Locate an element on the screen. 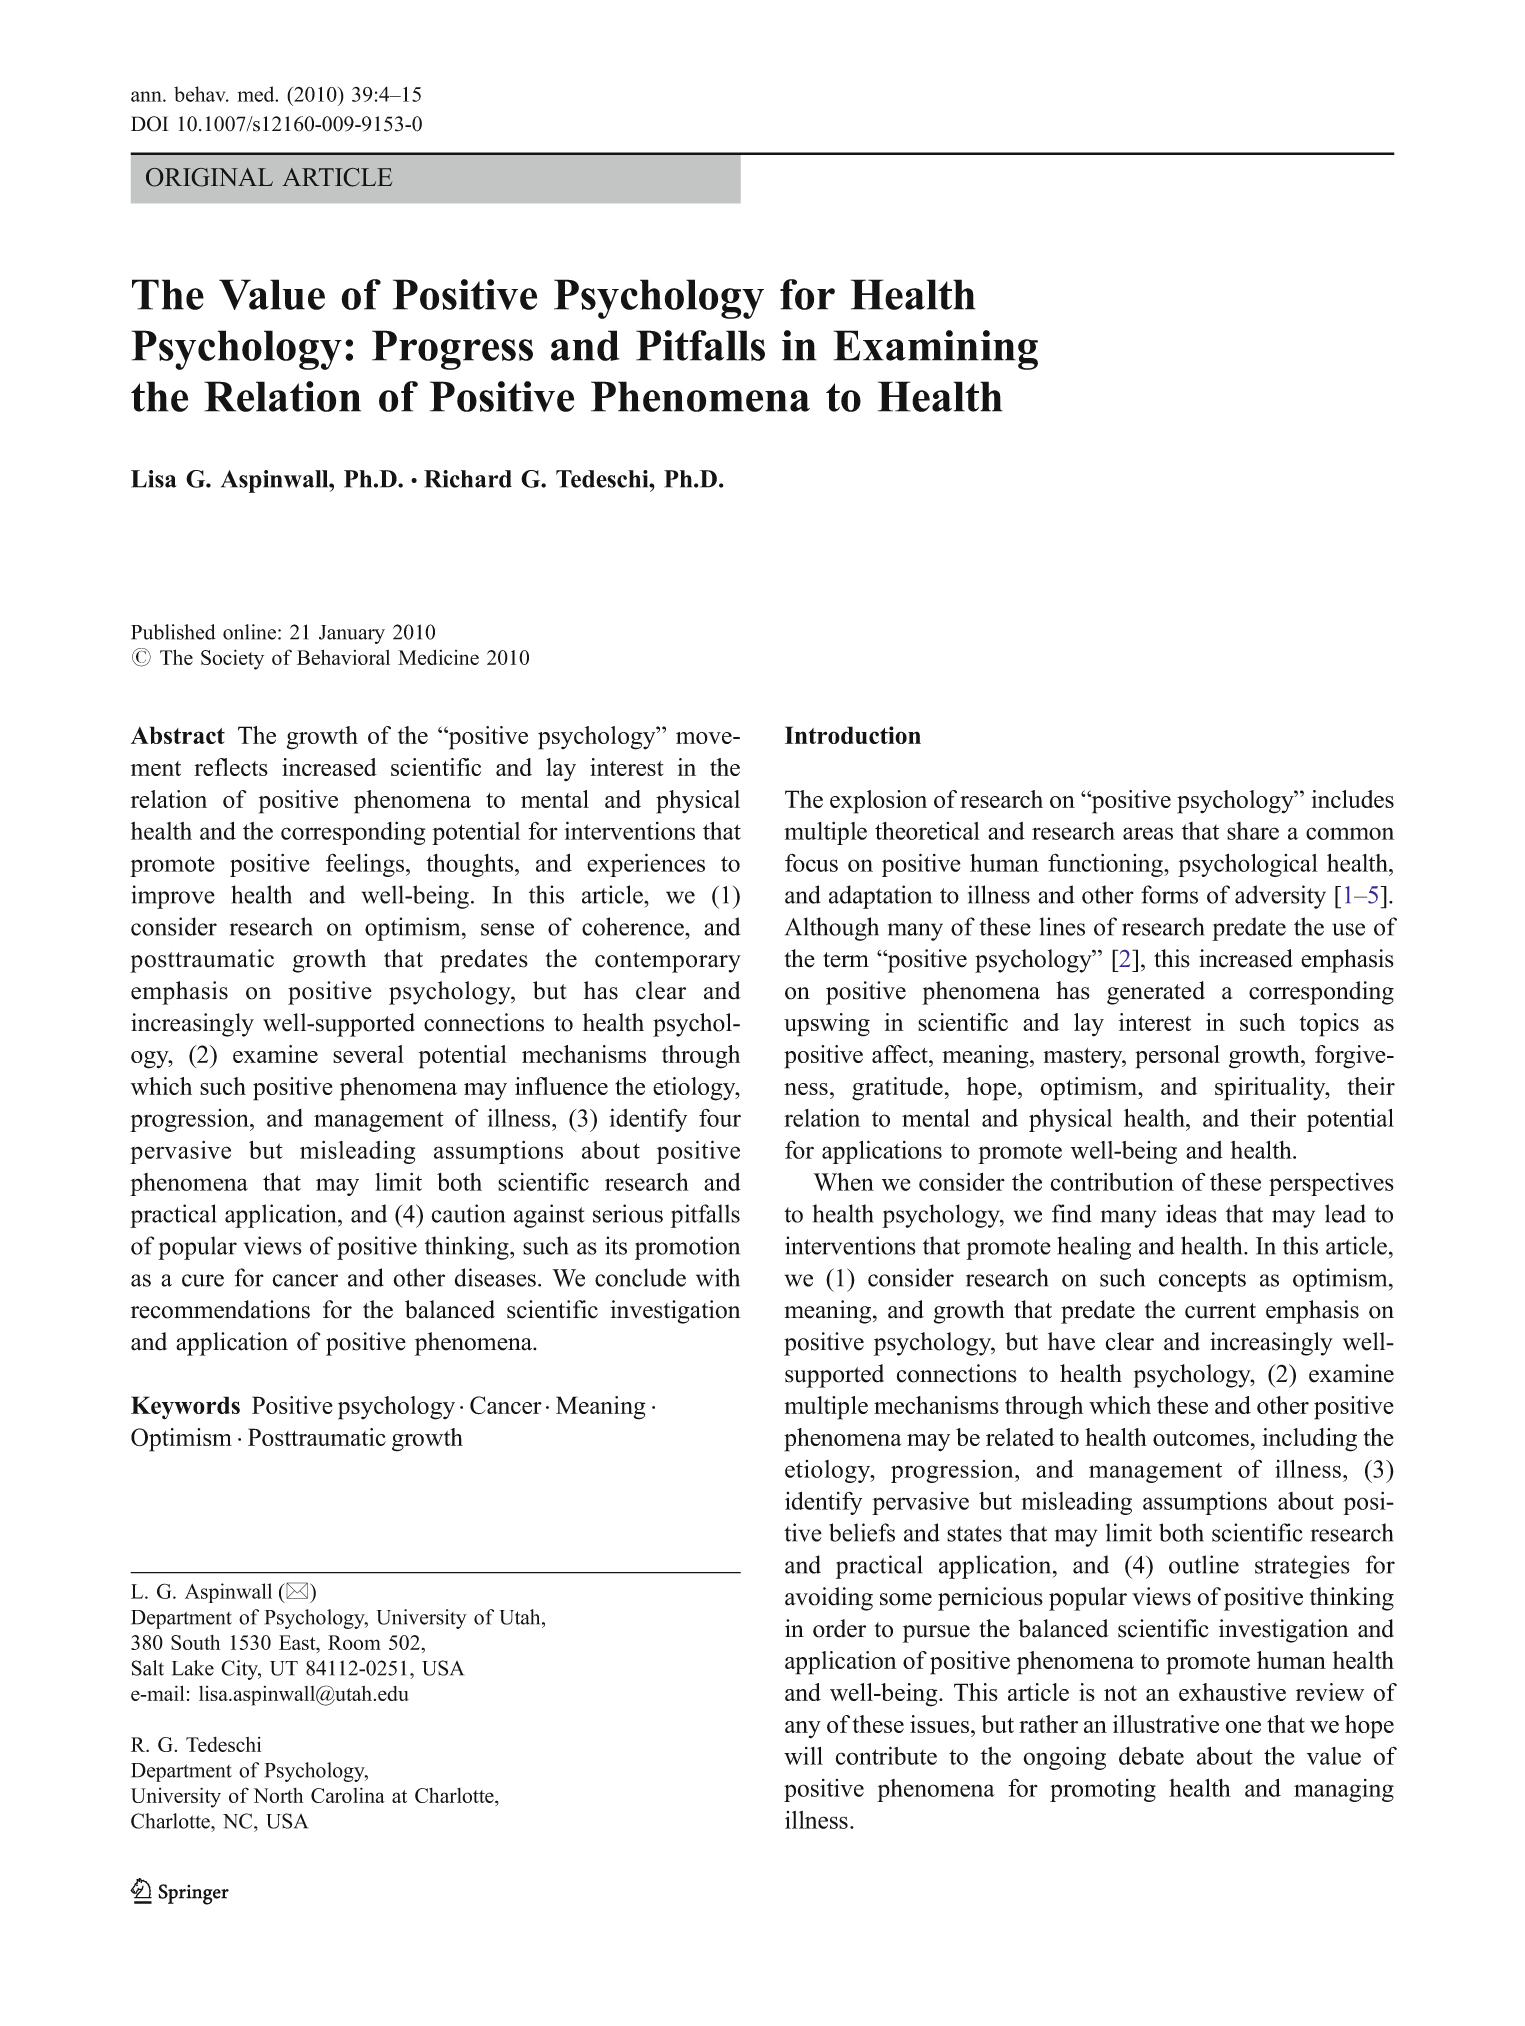 The height and width of the screenshot is (2026, 1525). North is located at coordinates (278, 1795).
